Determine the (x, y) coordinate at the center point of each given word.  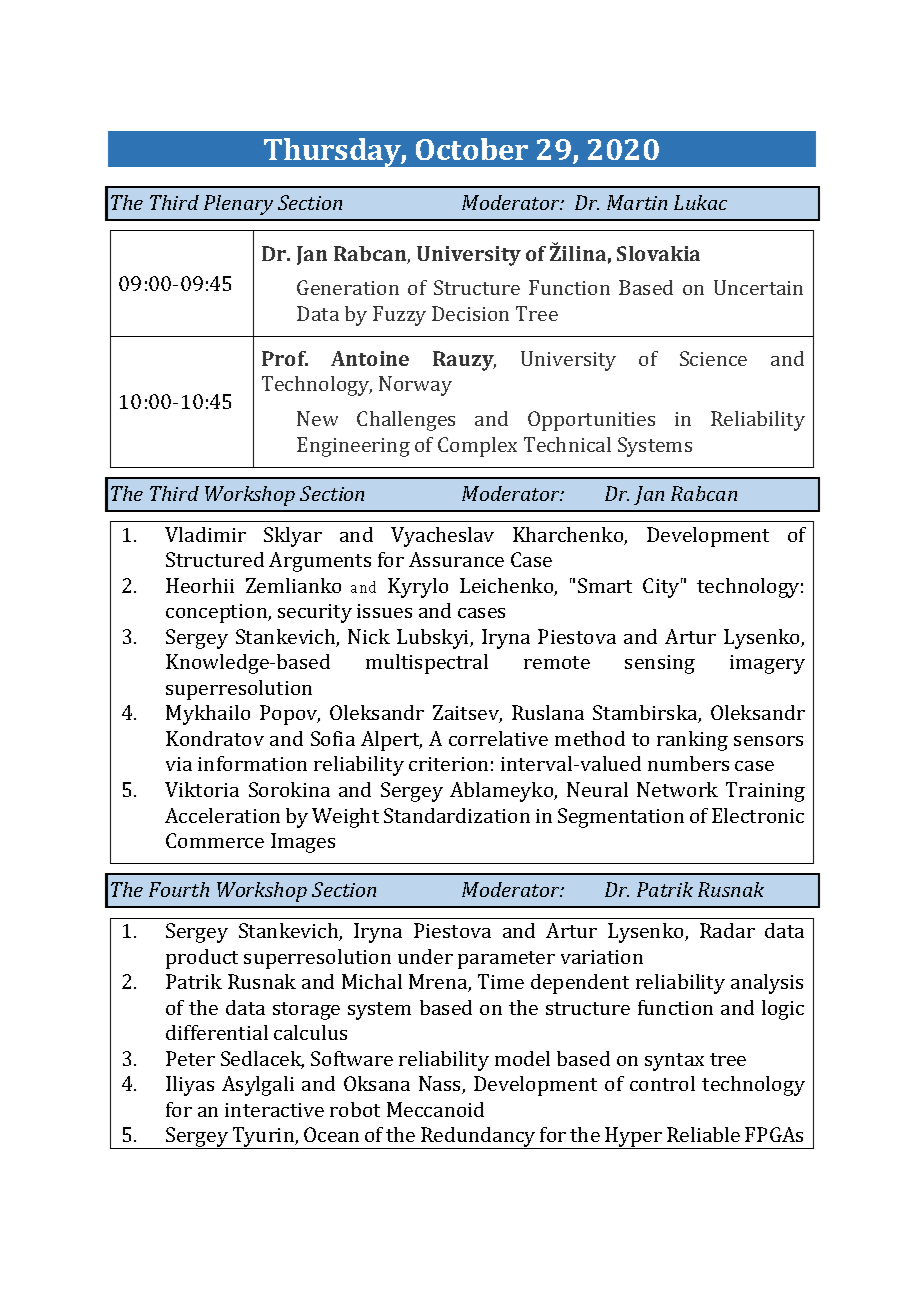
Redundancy (478, 1138)
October (472, 149)
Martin (637, 202)
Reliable (703, 1134)
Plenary (238, 205)
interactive (274, 1110)
